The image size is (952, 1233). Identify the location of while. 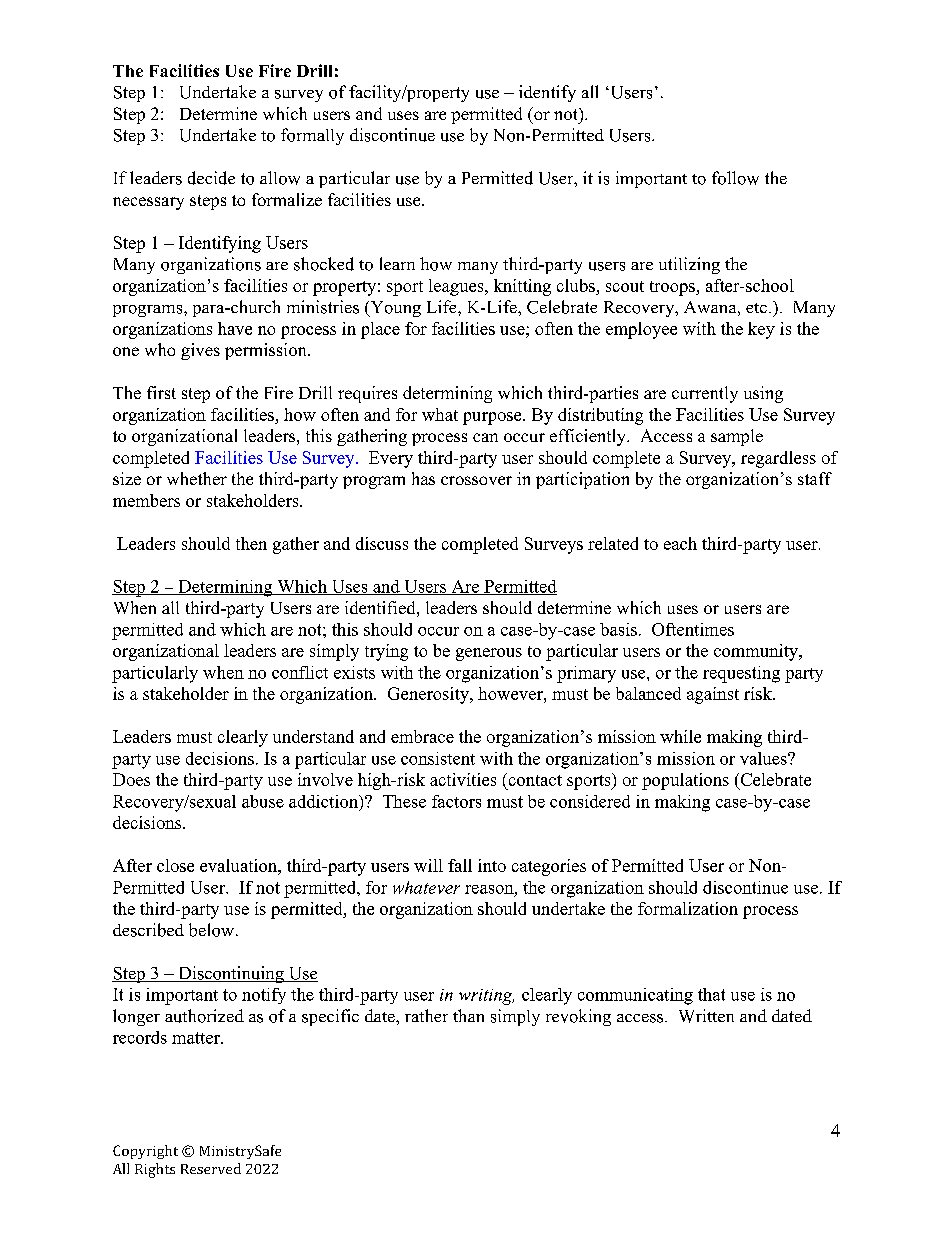
(680, 736).
